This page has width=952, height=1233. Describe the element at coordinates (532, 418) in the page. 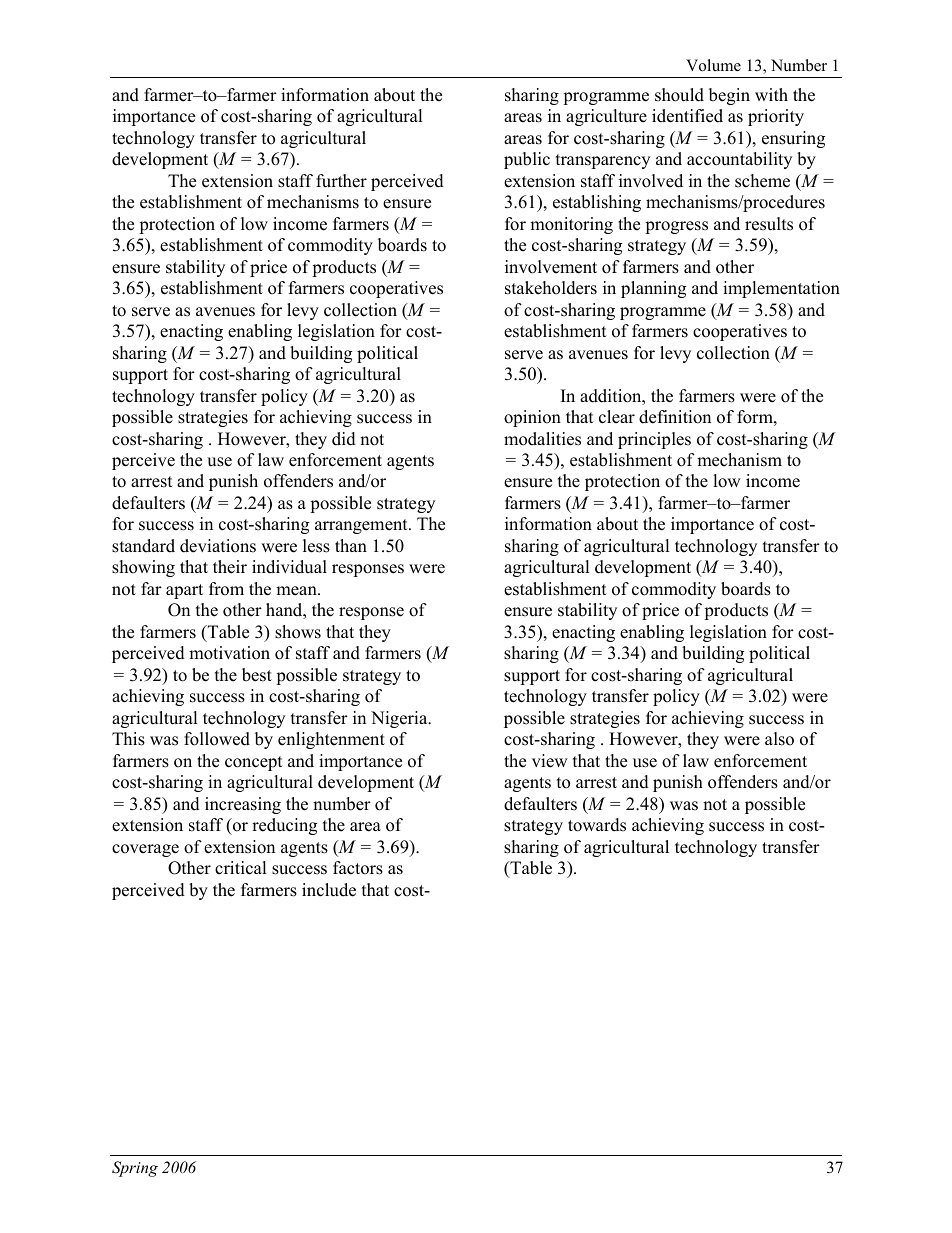

I see `opinion` at that location.
